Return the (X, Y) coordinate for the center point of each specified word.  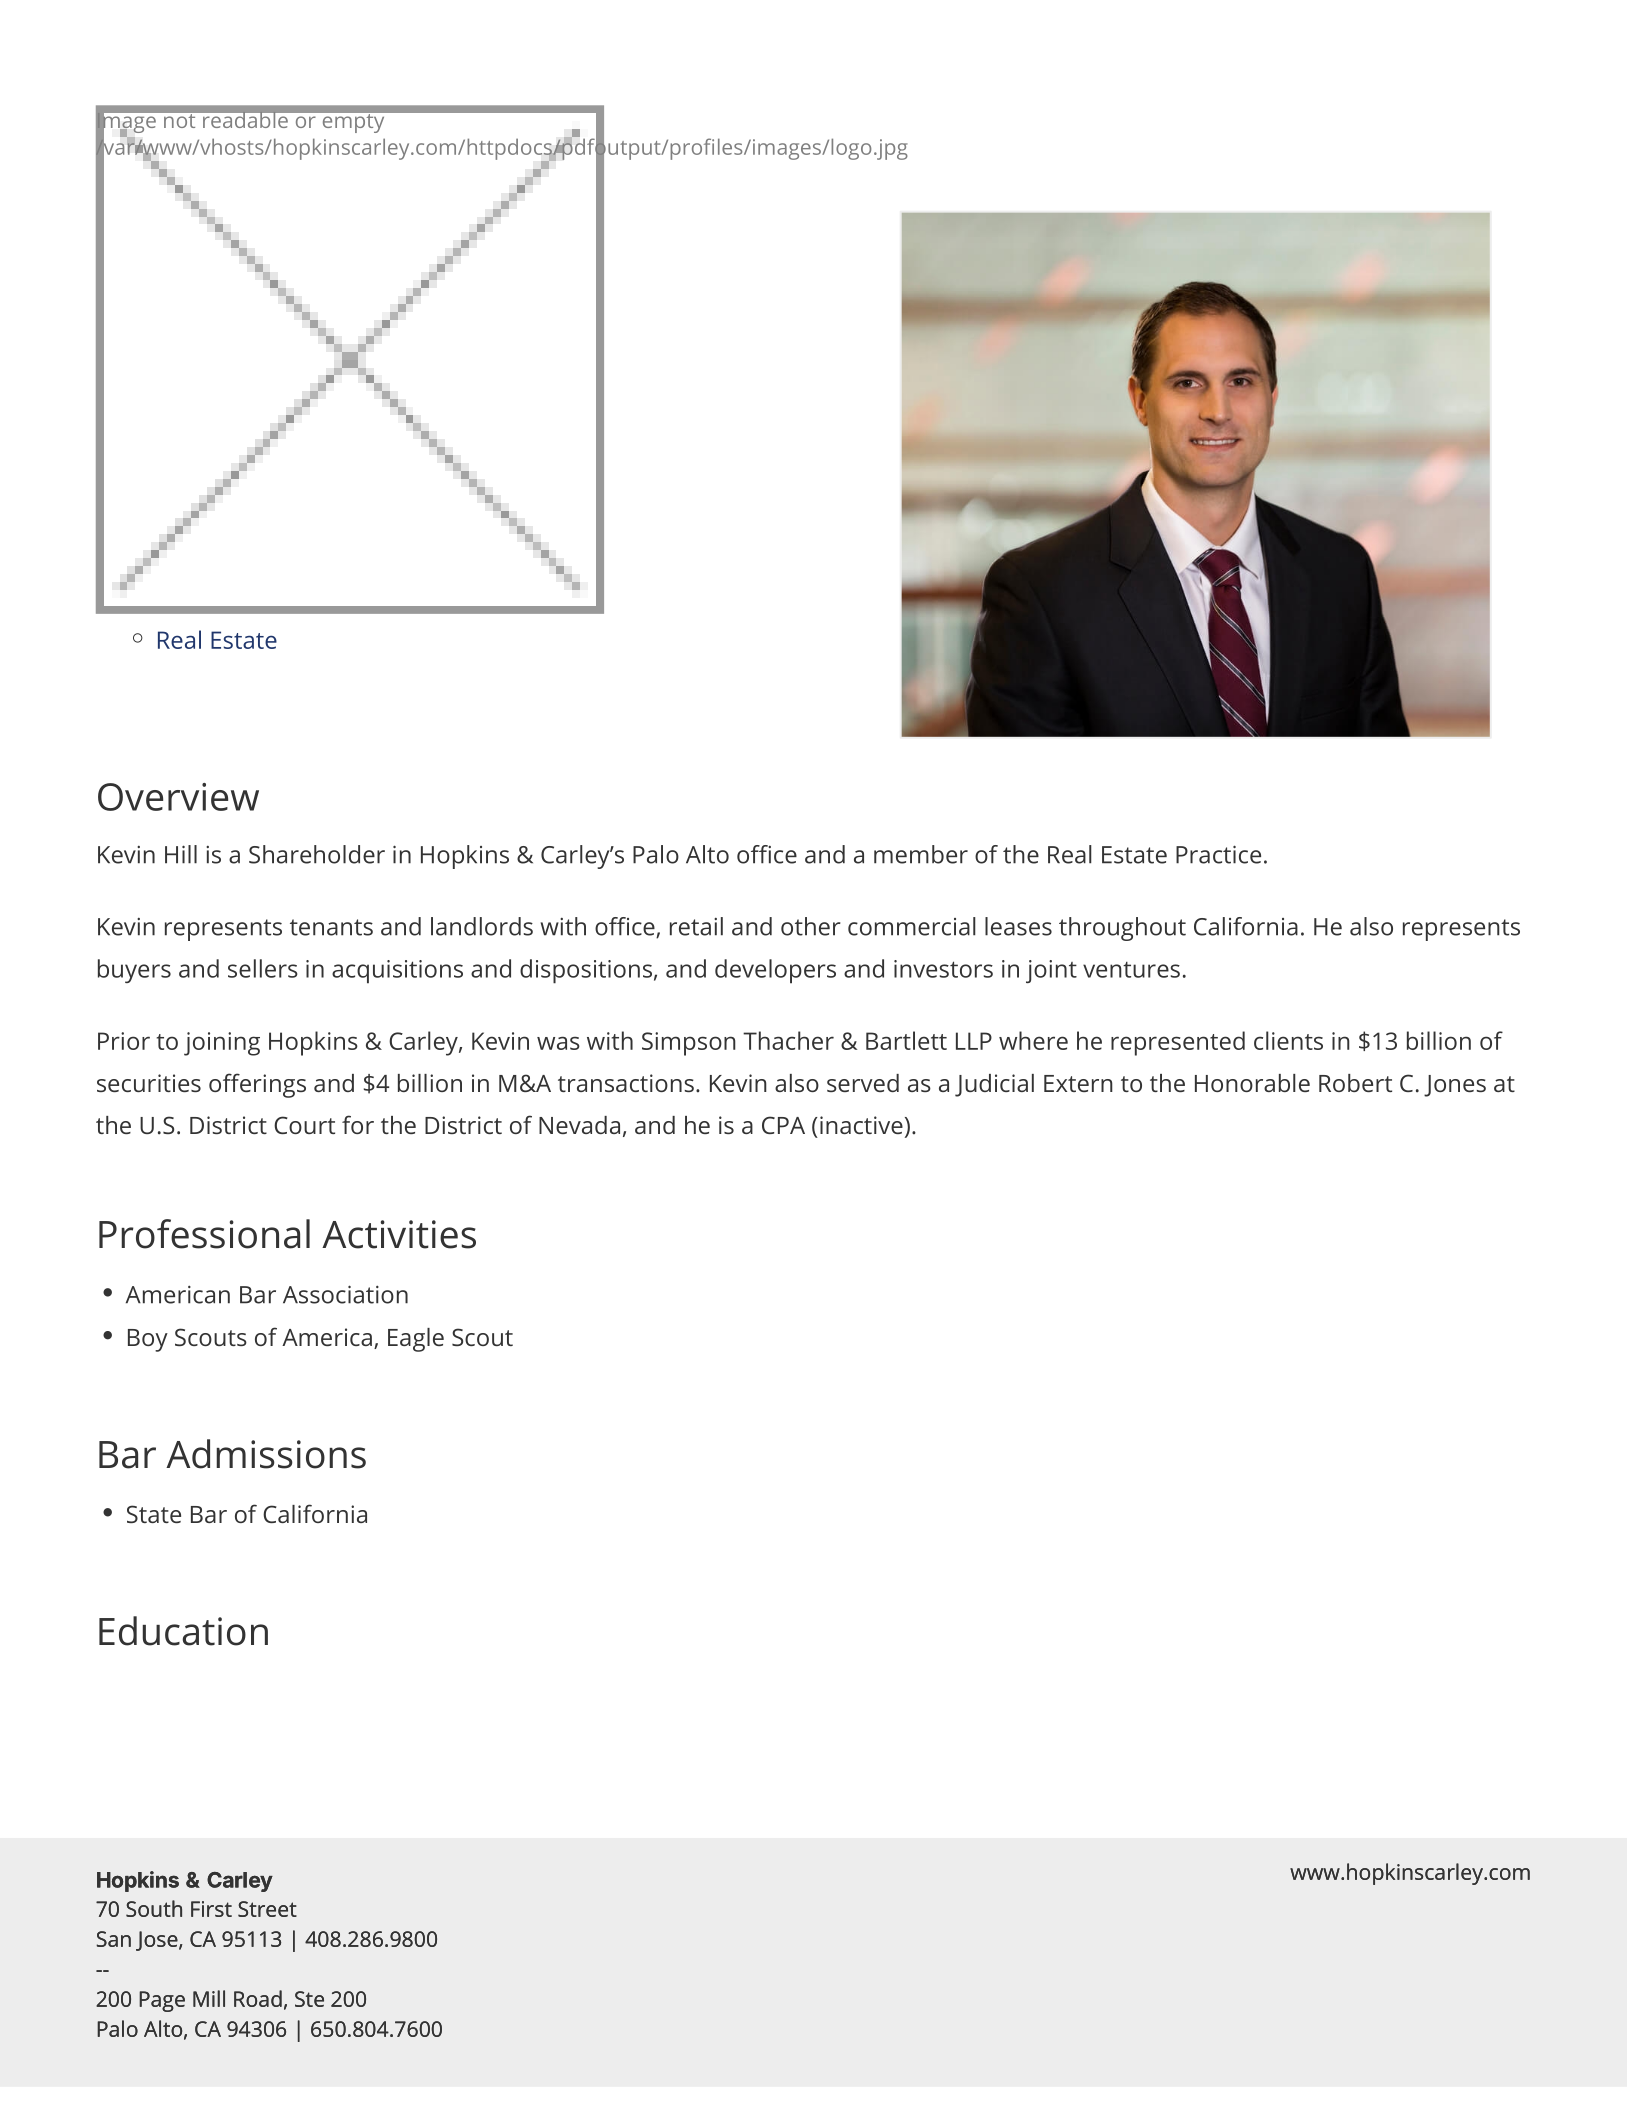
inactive (861, 1125)
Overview (178, 797)
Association (345, 1294)
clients (1288, 1040)
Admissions (266, 1454)
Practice (1218, 854)
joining (222, 1044)
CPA (783, 1125)
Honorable (1252, 1083)
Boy (148, 1340)
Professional (204, 1234)
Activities (399, 1234)
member (921, 854)
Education (183, 1631)
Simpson (689, 1044)
